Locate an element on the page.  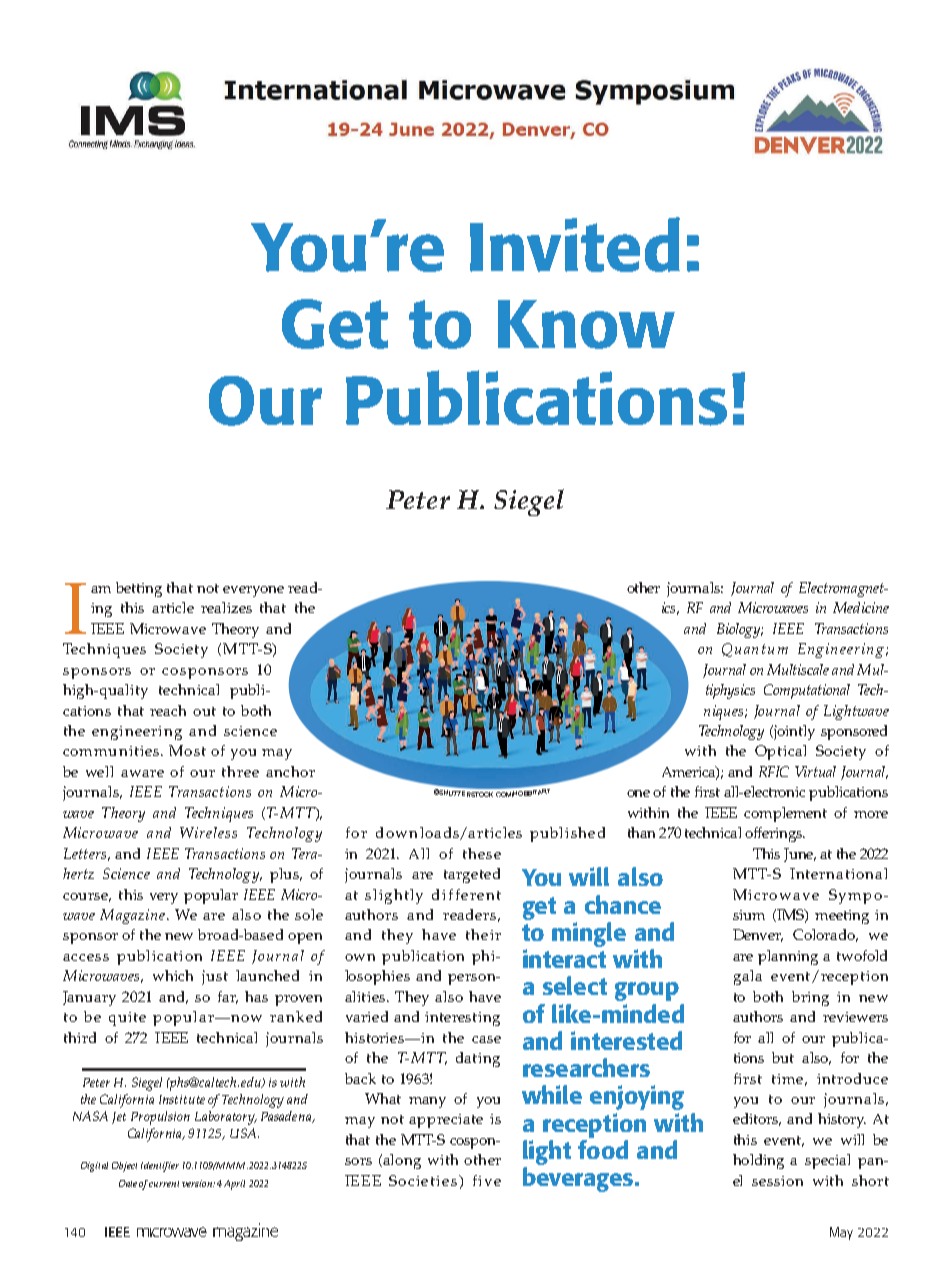
five is located at coordinates (487, 1180).
